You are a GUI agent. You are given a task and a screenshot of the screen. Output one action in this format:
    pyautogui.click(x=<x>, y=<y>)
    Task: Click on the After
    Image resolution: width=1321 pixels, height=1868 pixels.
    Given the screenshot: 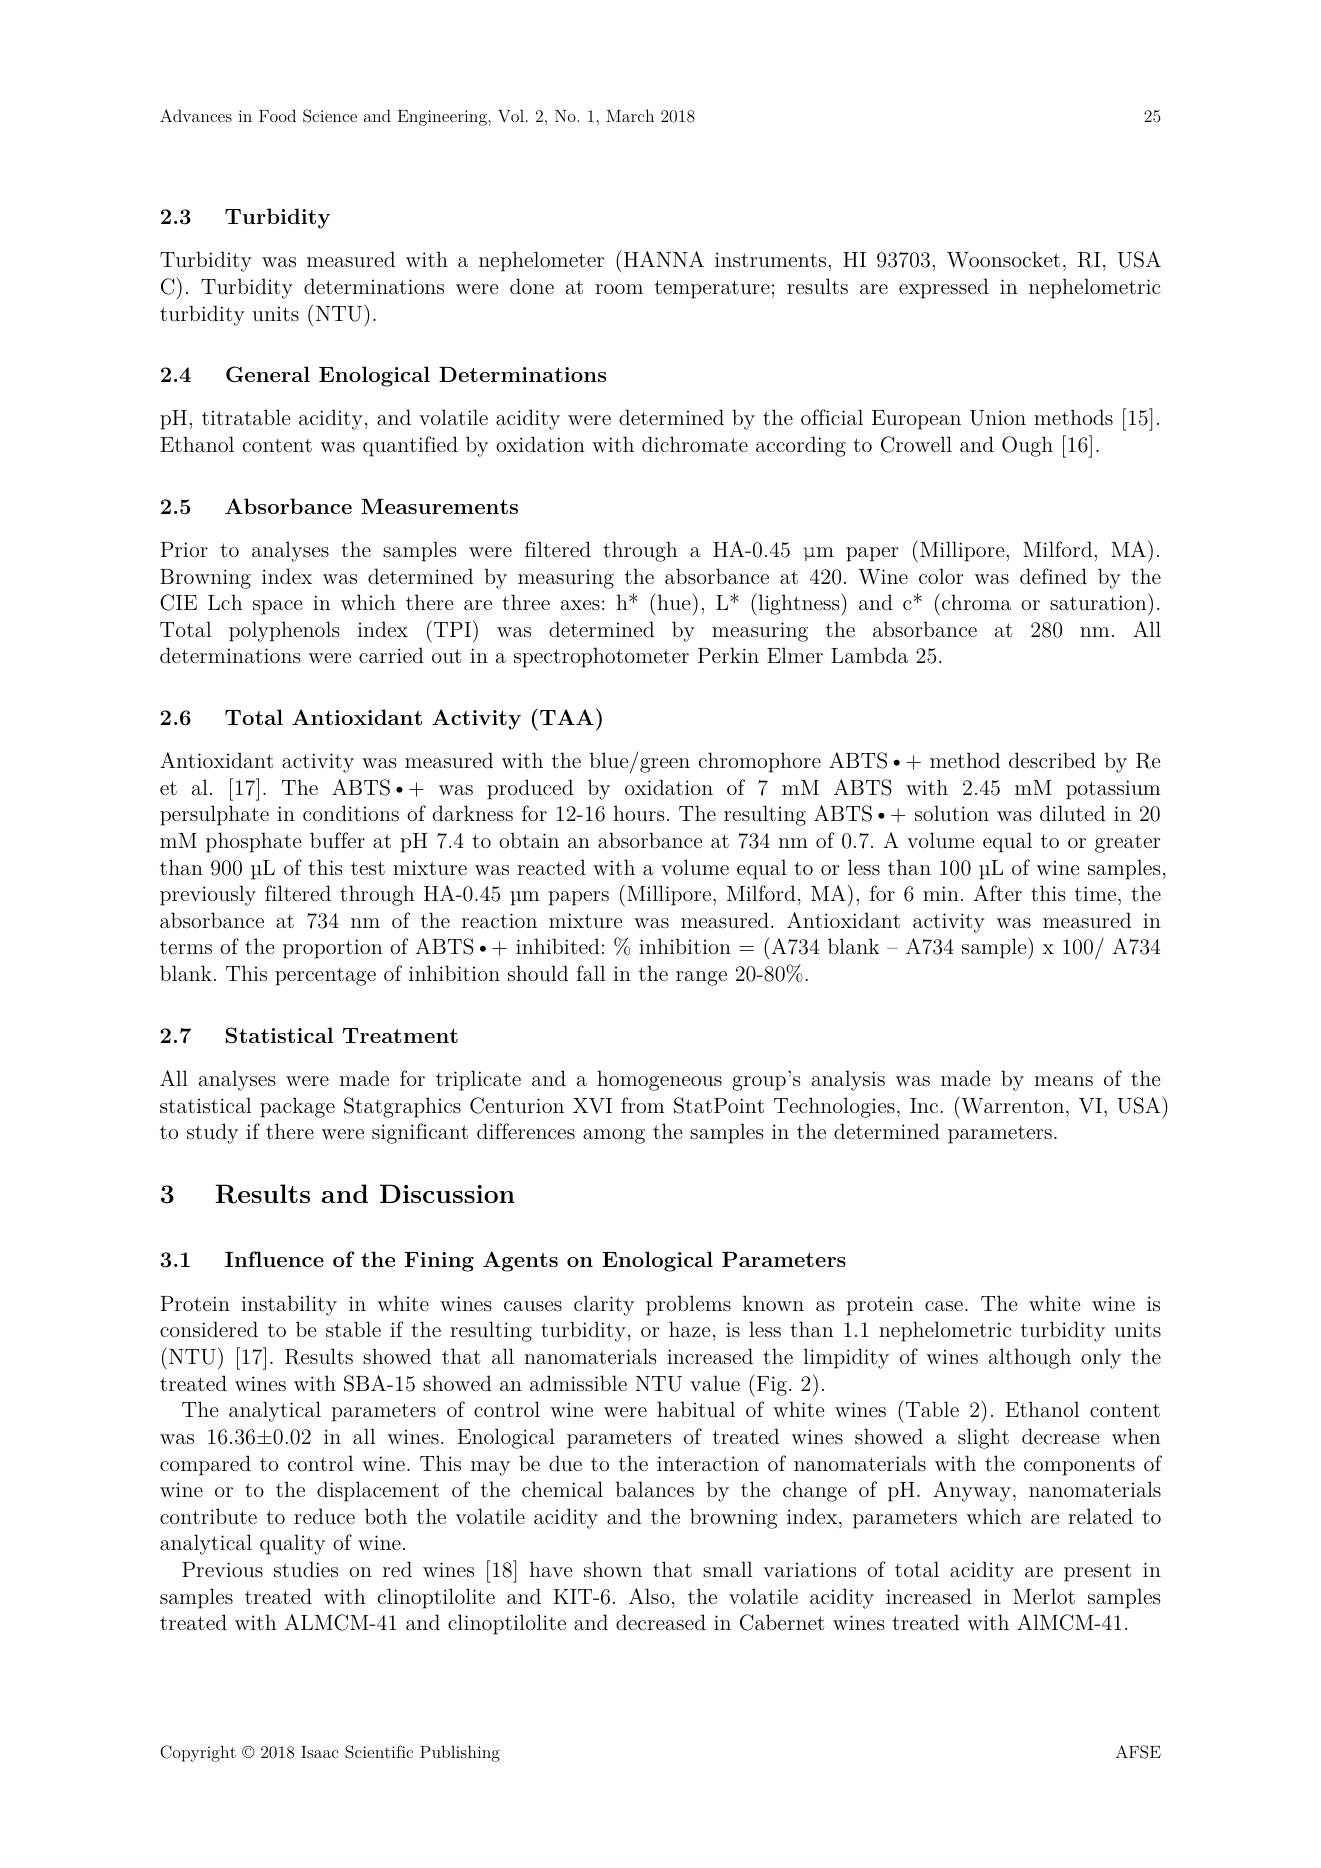 What is the action you would take?
    pyautogui.click(x=997, y=893)
